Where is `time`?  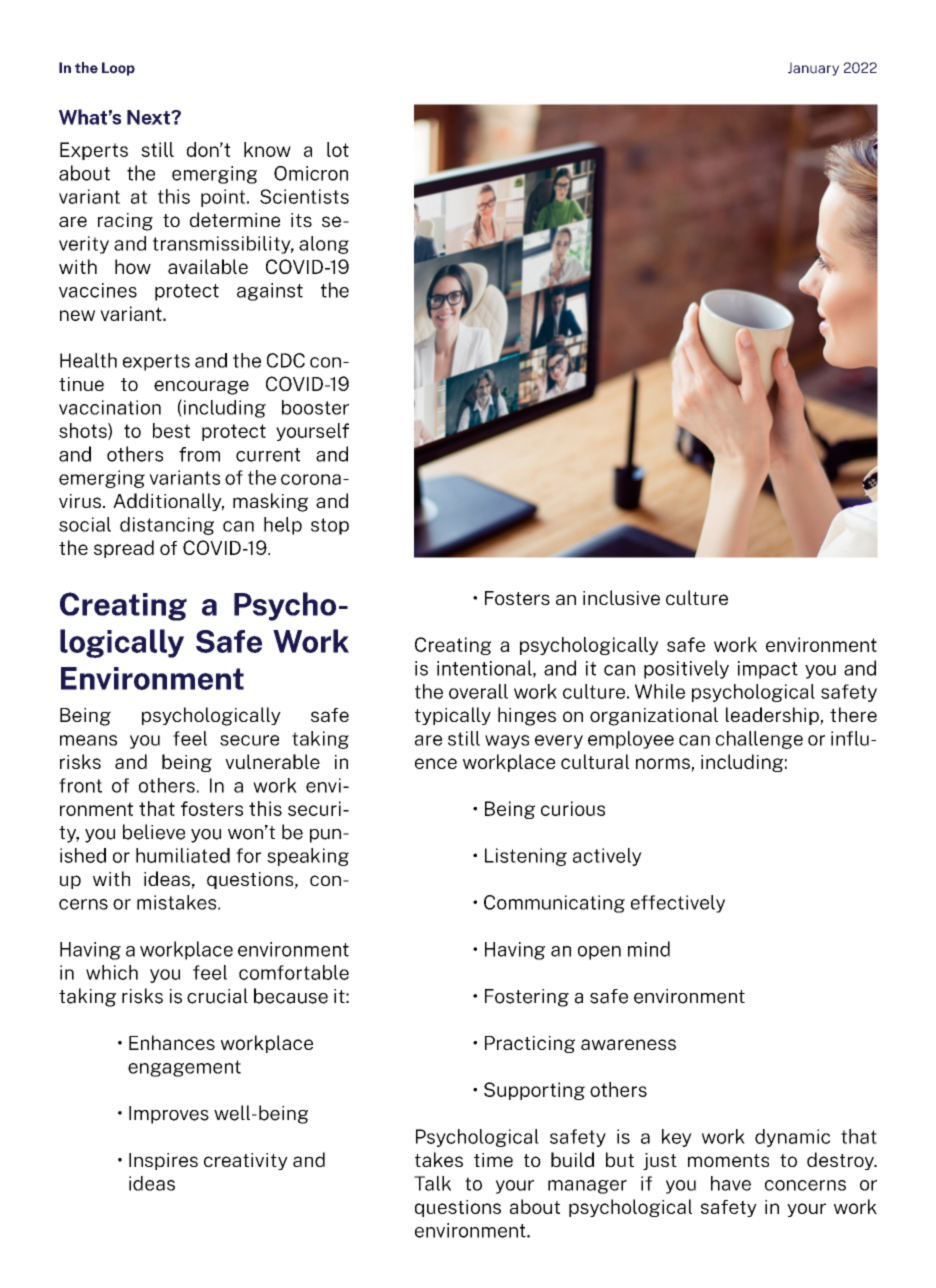
time is located at coordinates (493, 1160).
